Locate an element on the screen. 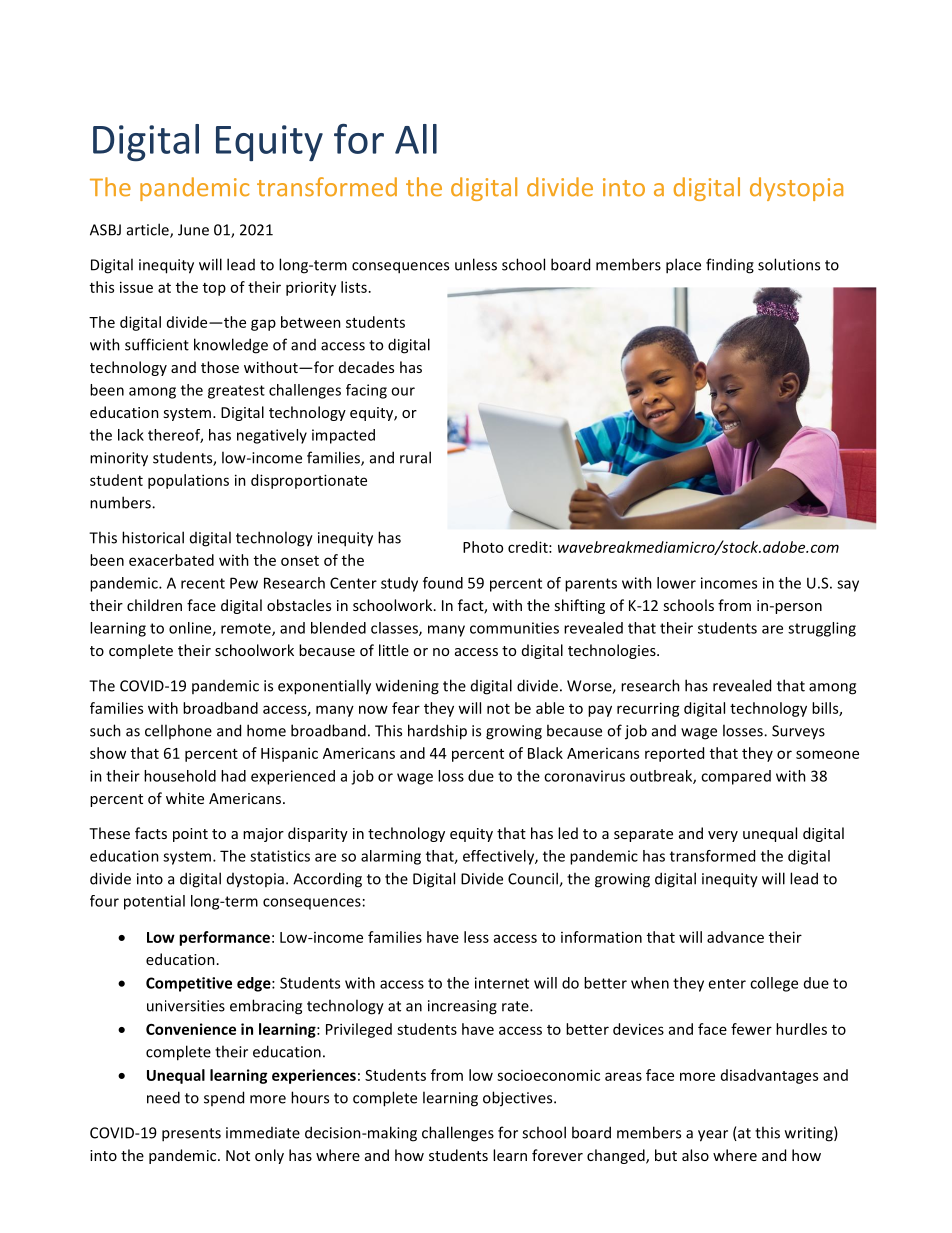  lists is located at coordinates (354, 287).
